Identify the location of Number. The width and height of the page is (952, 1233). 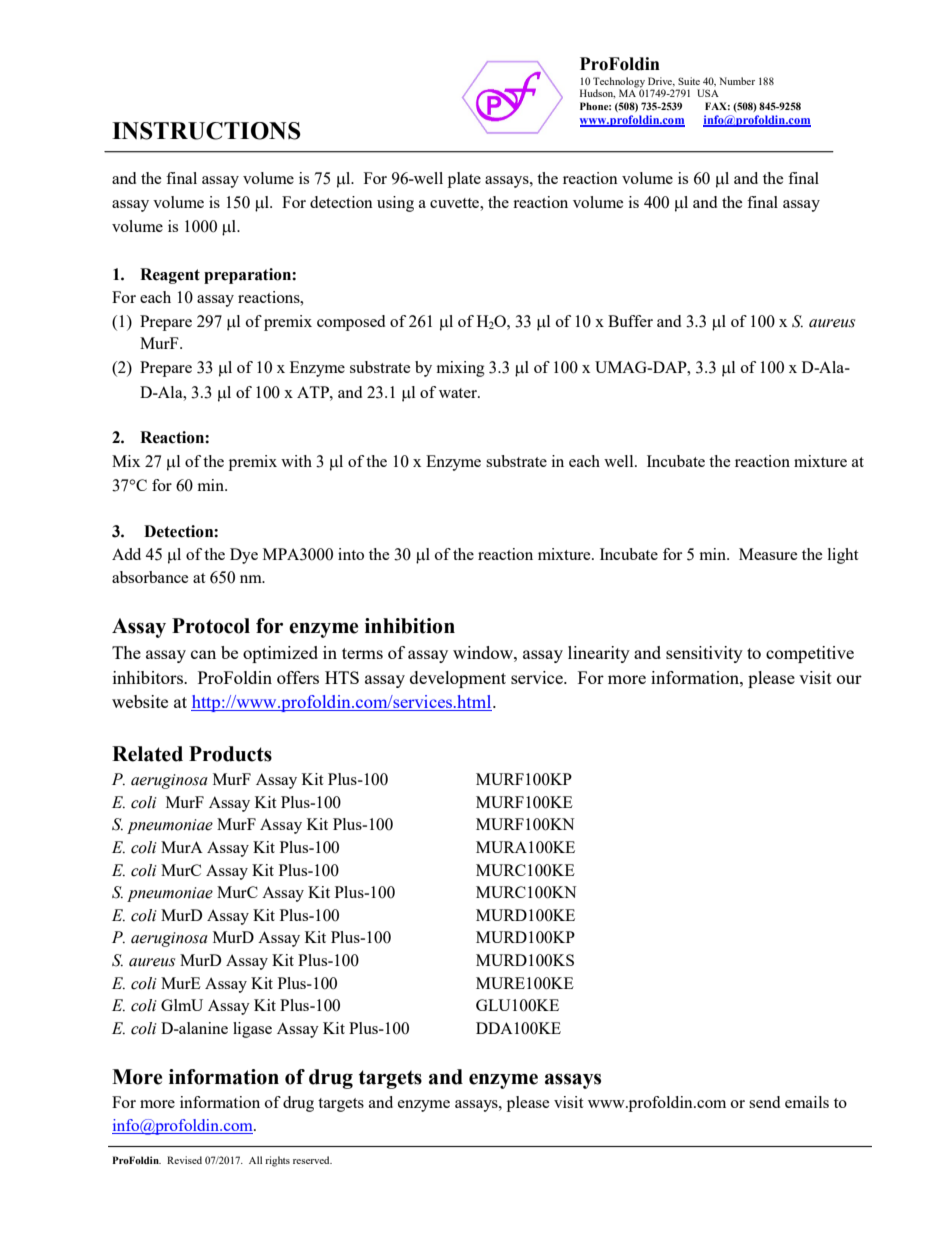
(737, 81).
